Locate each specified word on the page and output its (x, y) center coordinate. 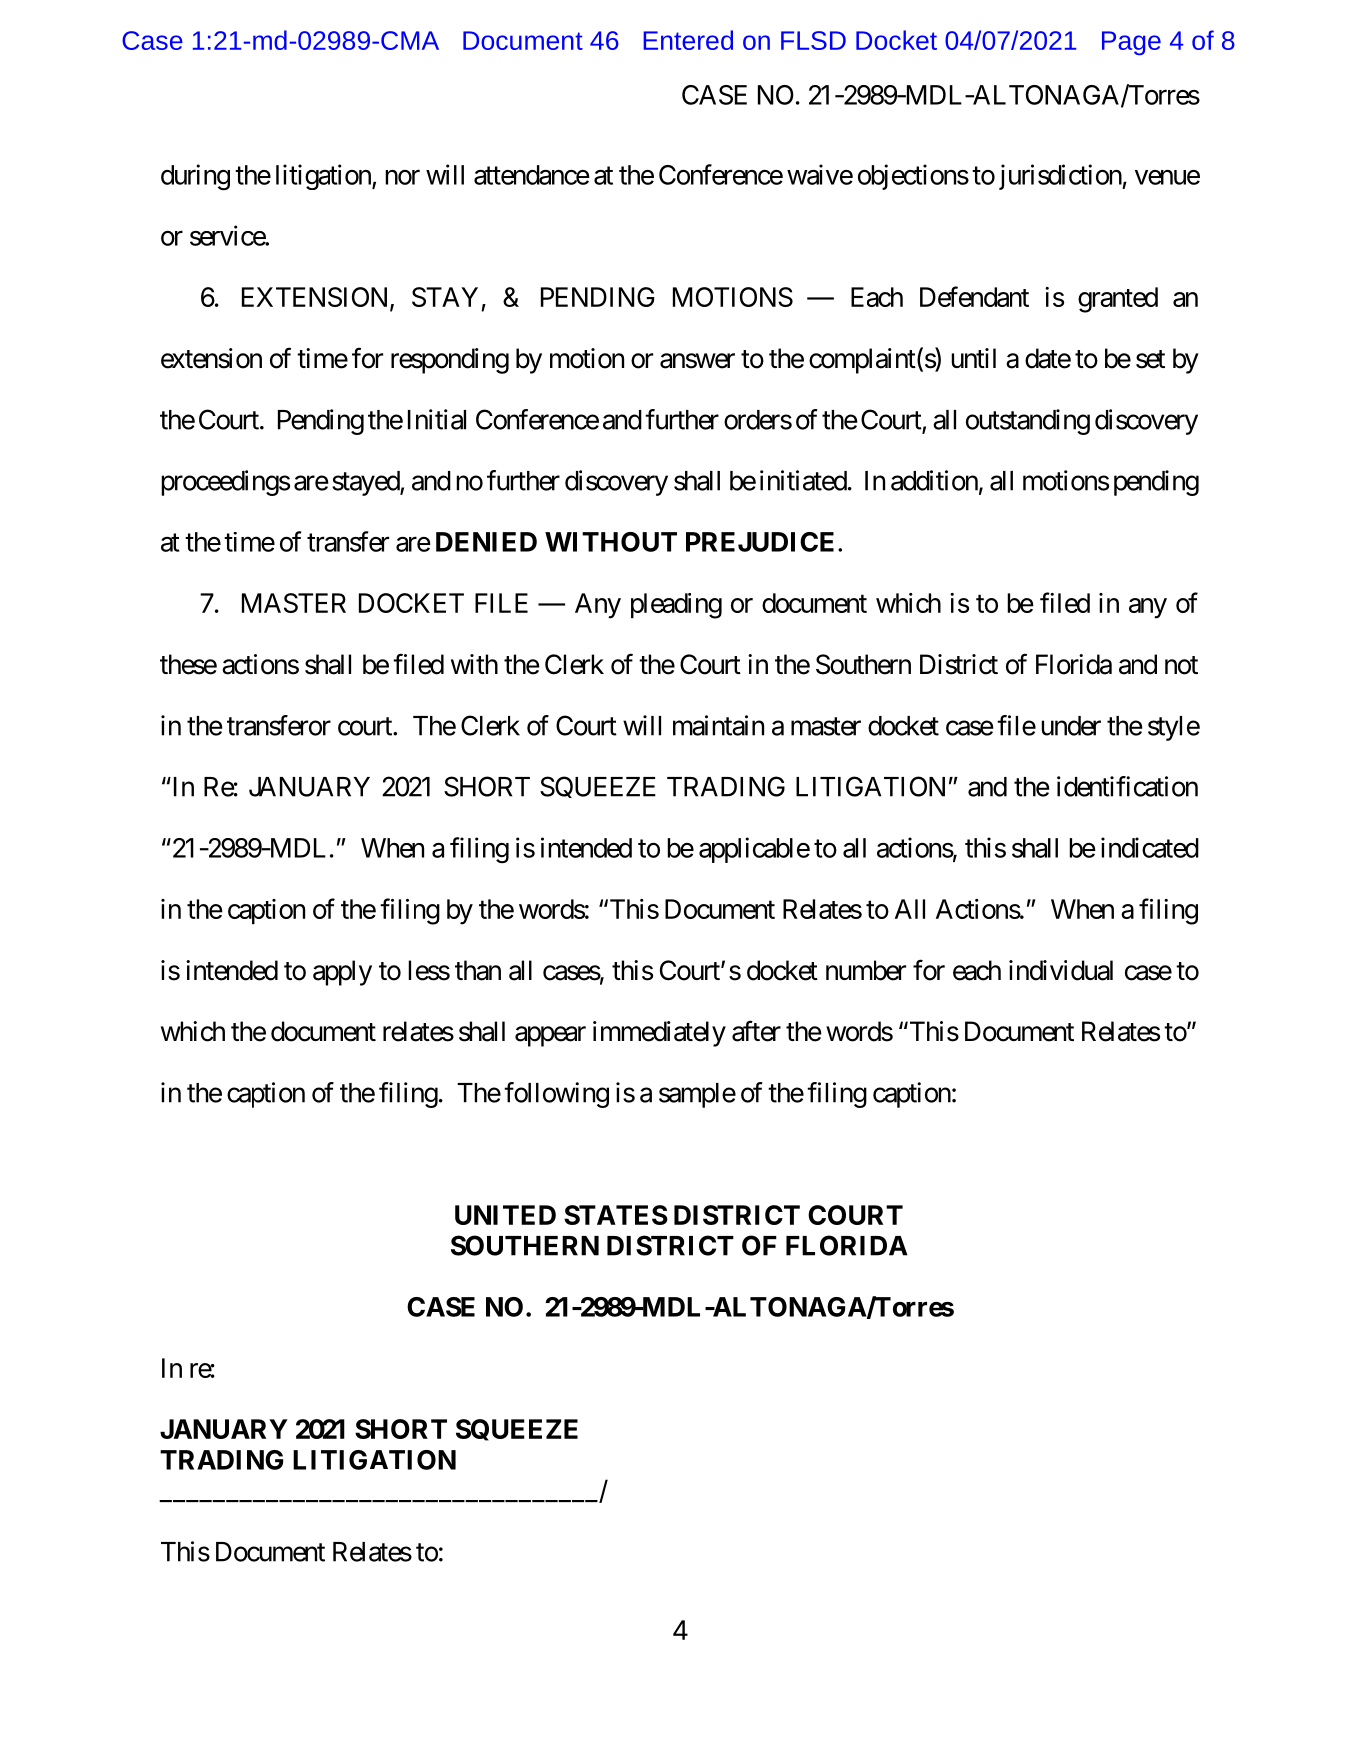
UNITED (505, 1215)
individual (1061, 970)
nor (402, 177)
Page (1131, 43)
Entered (688, 40)
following (556, 1095)
